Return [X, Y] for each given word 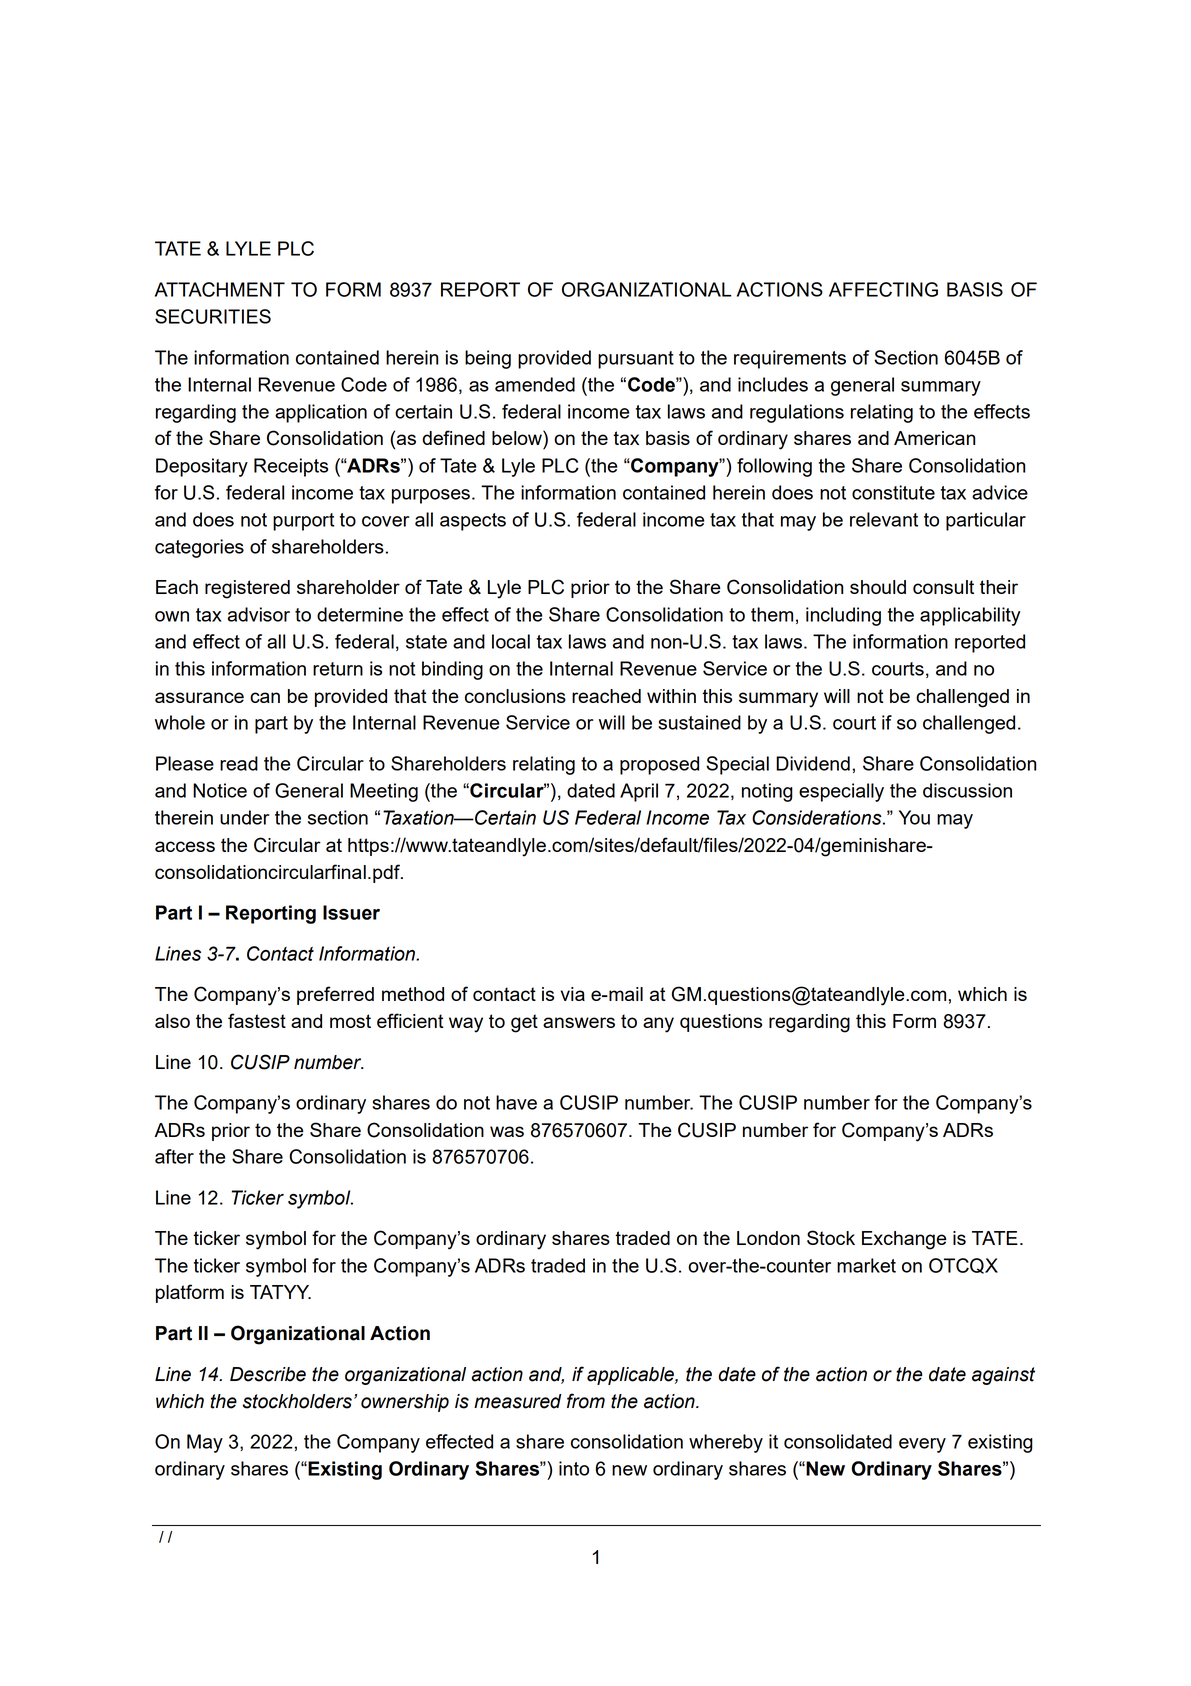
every [922, 1445]
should [878, 587]
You [914, 817]
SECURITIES [213, 316]
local [511, 641]
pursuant [636, 360]
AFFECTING [883, 289]
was [507, 1131]
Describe [268, 1374]
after [174, 1156]
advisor [259, 614]
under [244, 817]
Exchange [904, 1240]
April [639, 792]
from [586, 1401]
